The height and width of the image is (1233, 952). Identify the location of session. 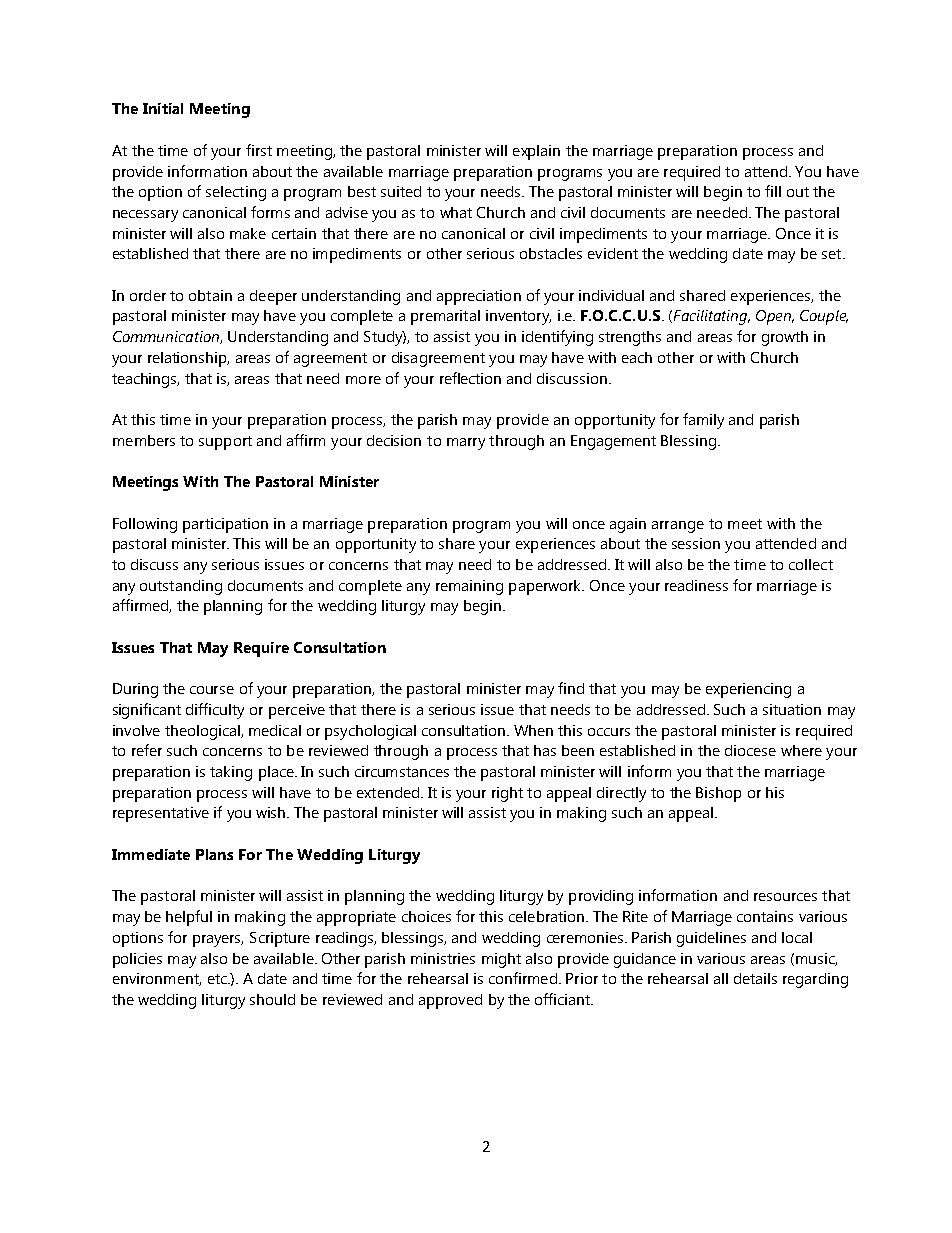
(696, 543).
